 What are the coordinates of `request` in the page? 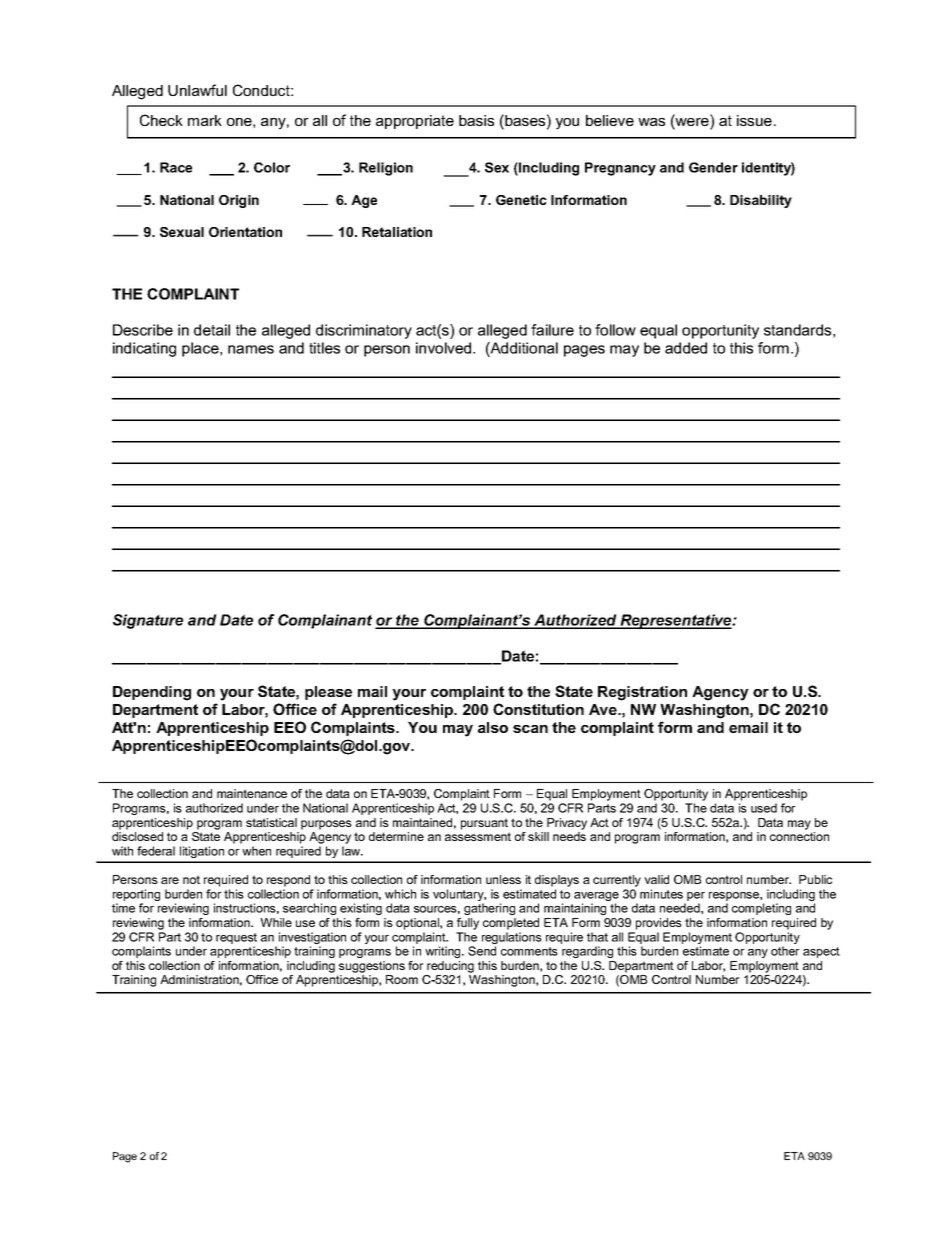 It's located at (236, 938).
